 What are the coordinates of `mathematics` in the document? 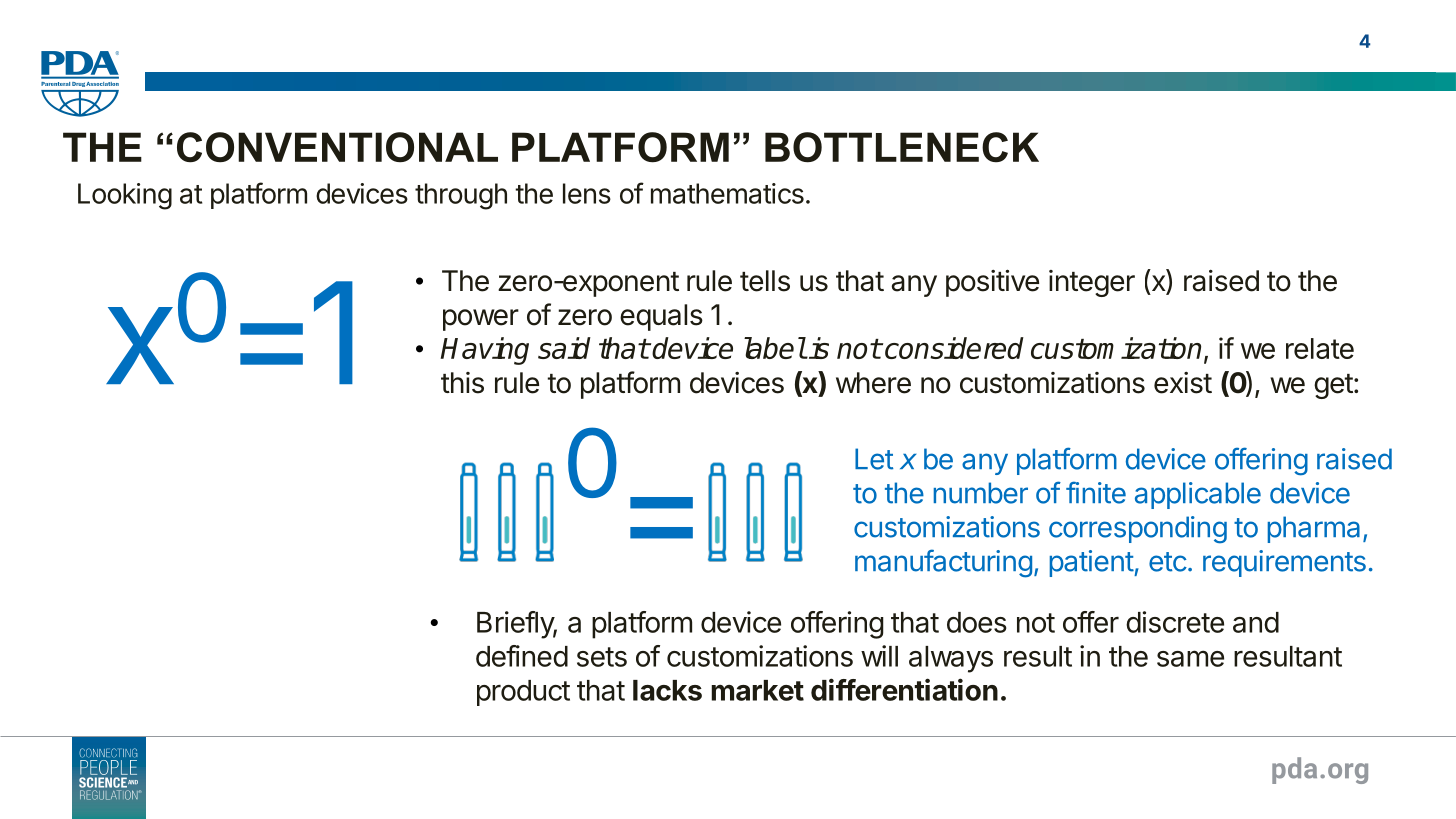 It's located at (727, 193).
